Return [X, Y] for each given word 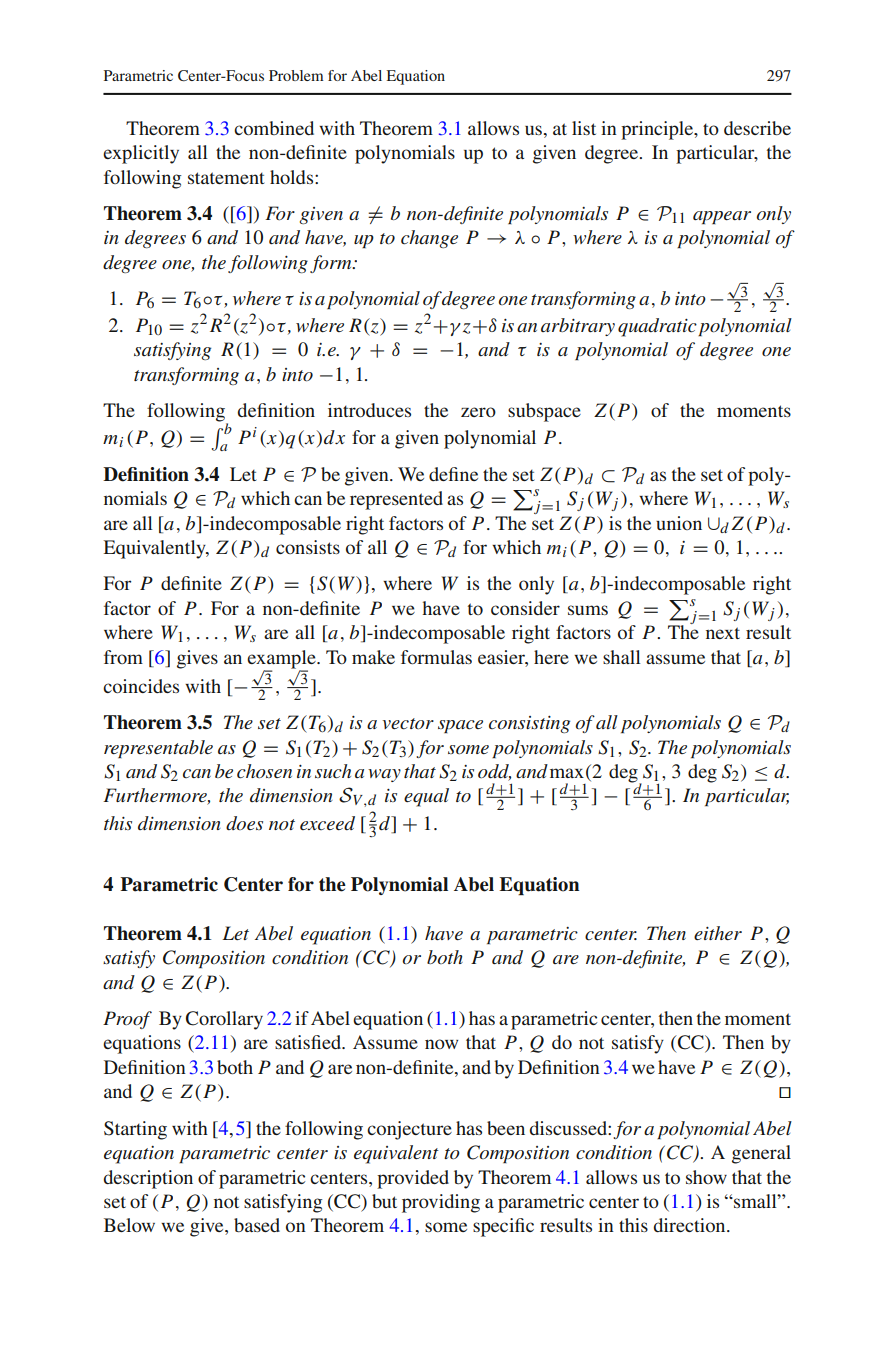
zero [478, 412]
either [718, 933]
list [584, 128]
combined [274, 128]
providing [441, 1203]
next [723, 633]
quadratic [657, 327]
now [441, 1044]
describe [757, 128]
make [373, 657]
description [148, 1179]
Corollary [224, 1020]
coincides [141, 686]
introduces [369, 410]
